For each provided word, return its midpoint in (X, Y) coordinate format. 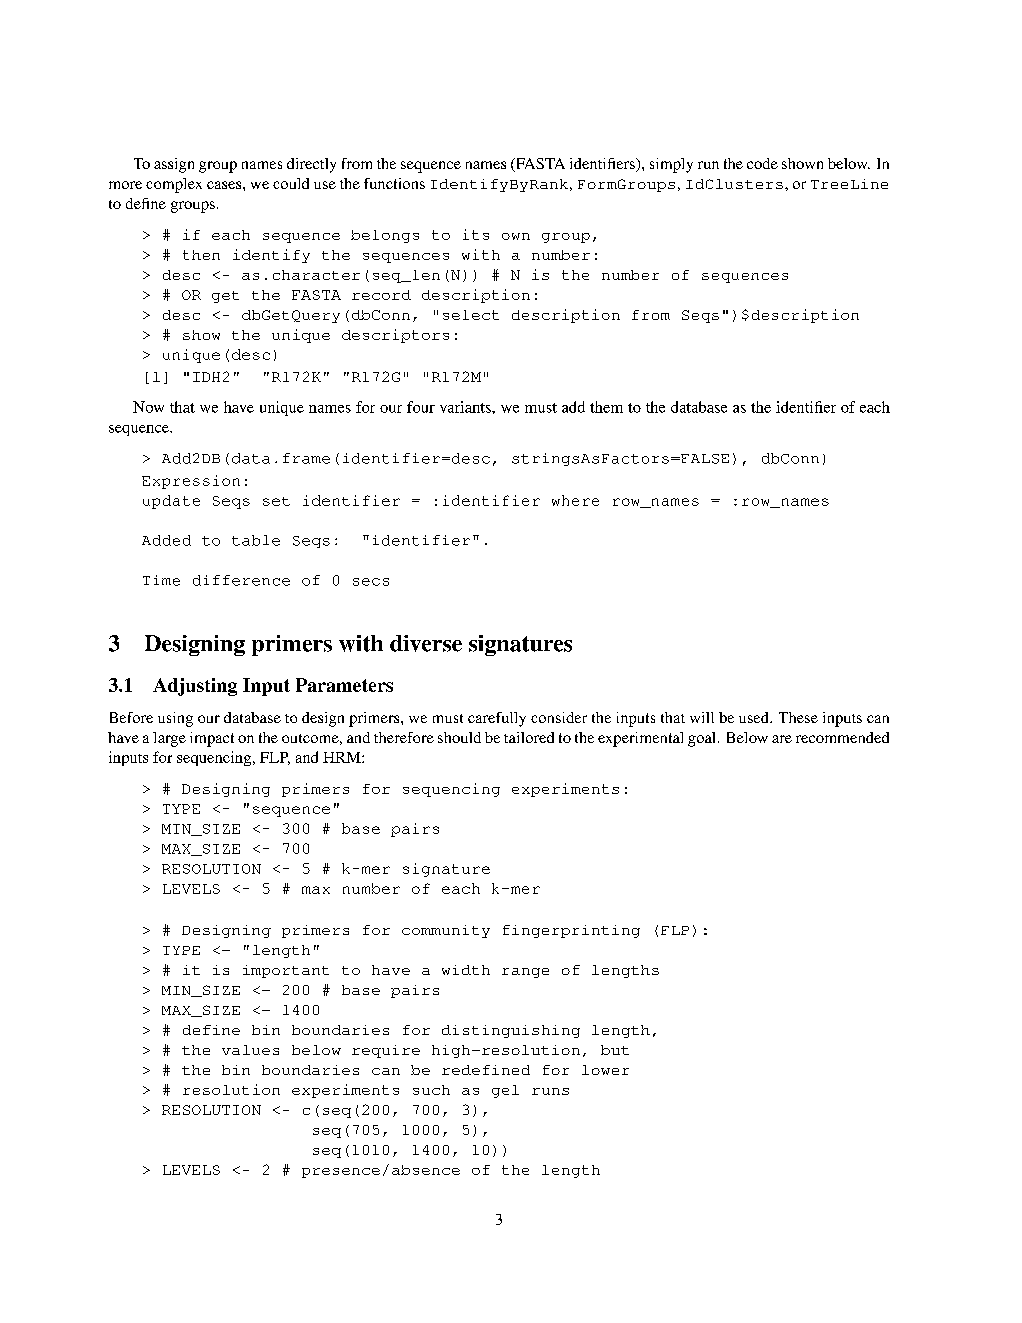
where (575, 500)
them (606, 407)
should (459, 737)
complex (174, 185)
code (762, 163)
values (250, 1050)
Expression (191, 482)
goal (703, 739)
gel (505, 1091)
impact (212, 739)
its (476, 234)
